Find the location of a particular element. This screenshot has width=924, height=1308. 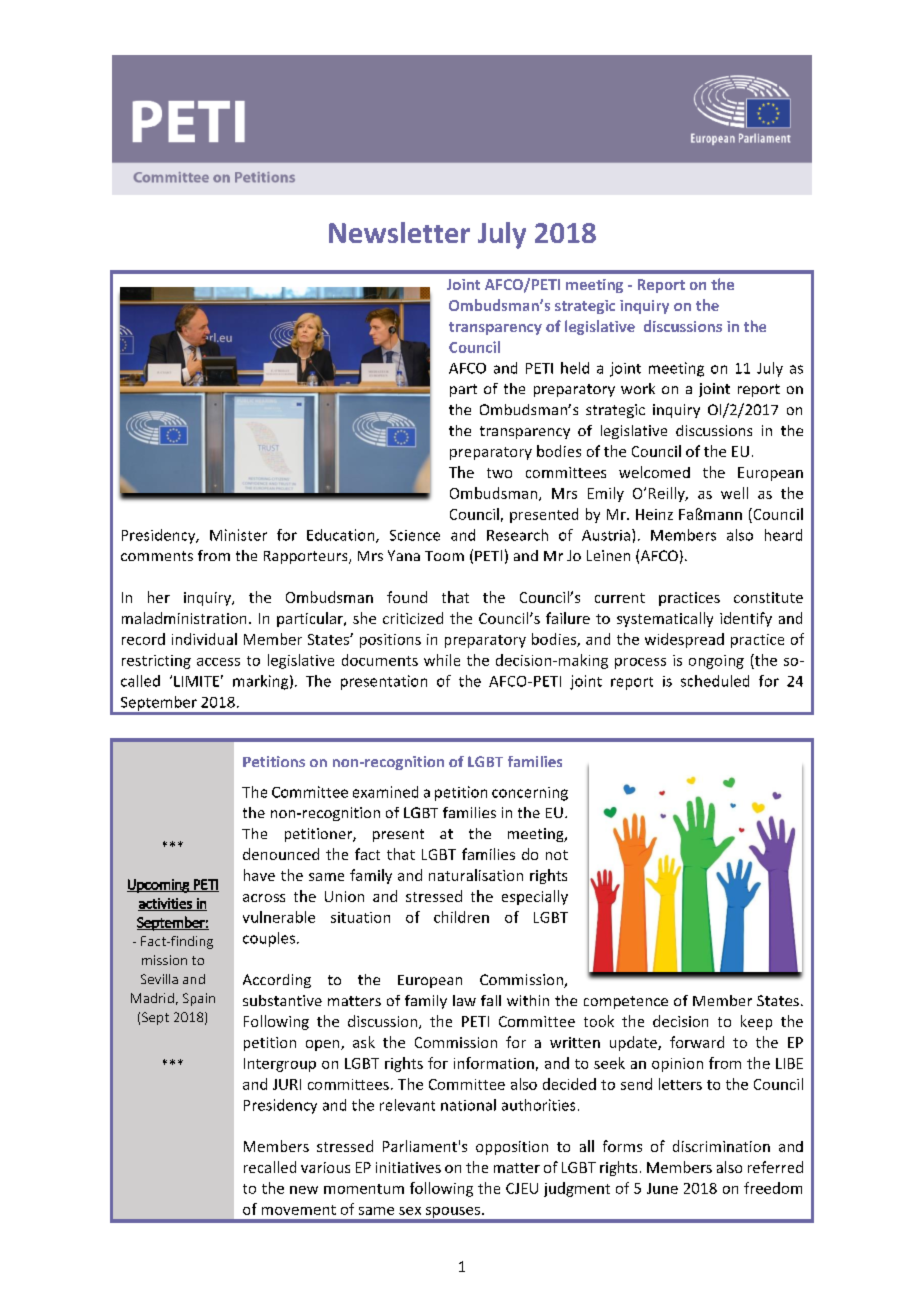

Newsletter is located at coordinates (399, 232).
